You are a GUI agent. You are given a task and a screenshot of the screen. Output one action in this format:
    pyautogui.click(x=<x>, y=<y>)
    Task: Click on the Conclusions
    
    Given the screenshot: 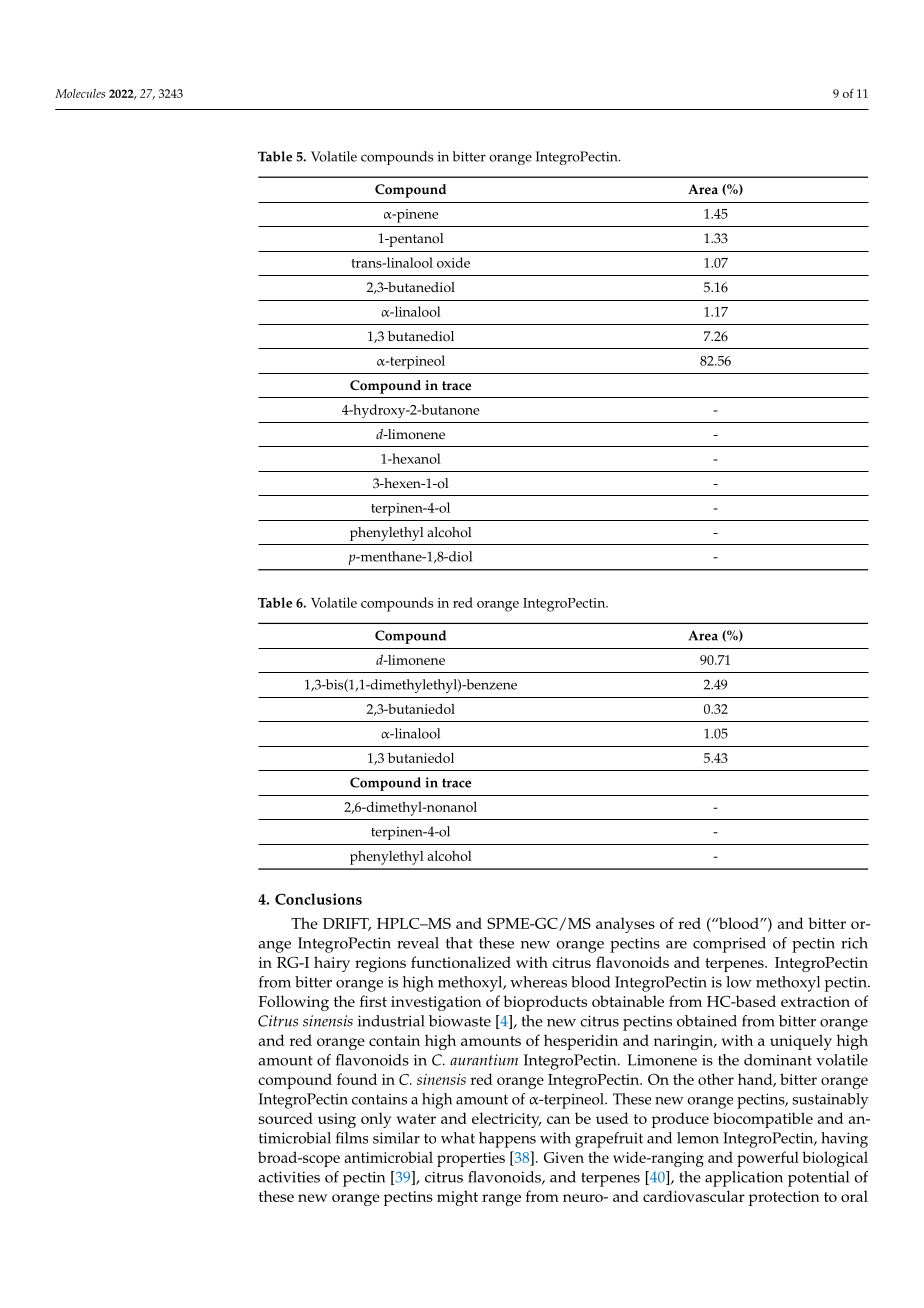 What is the action you would take?
    pyautogui.click(x=318, y=899)
